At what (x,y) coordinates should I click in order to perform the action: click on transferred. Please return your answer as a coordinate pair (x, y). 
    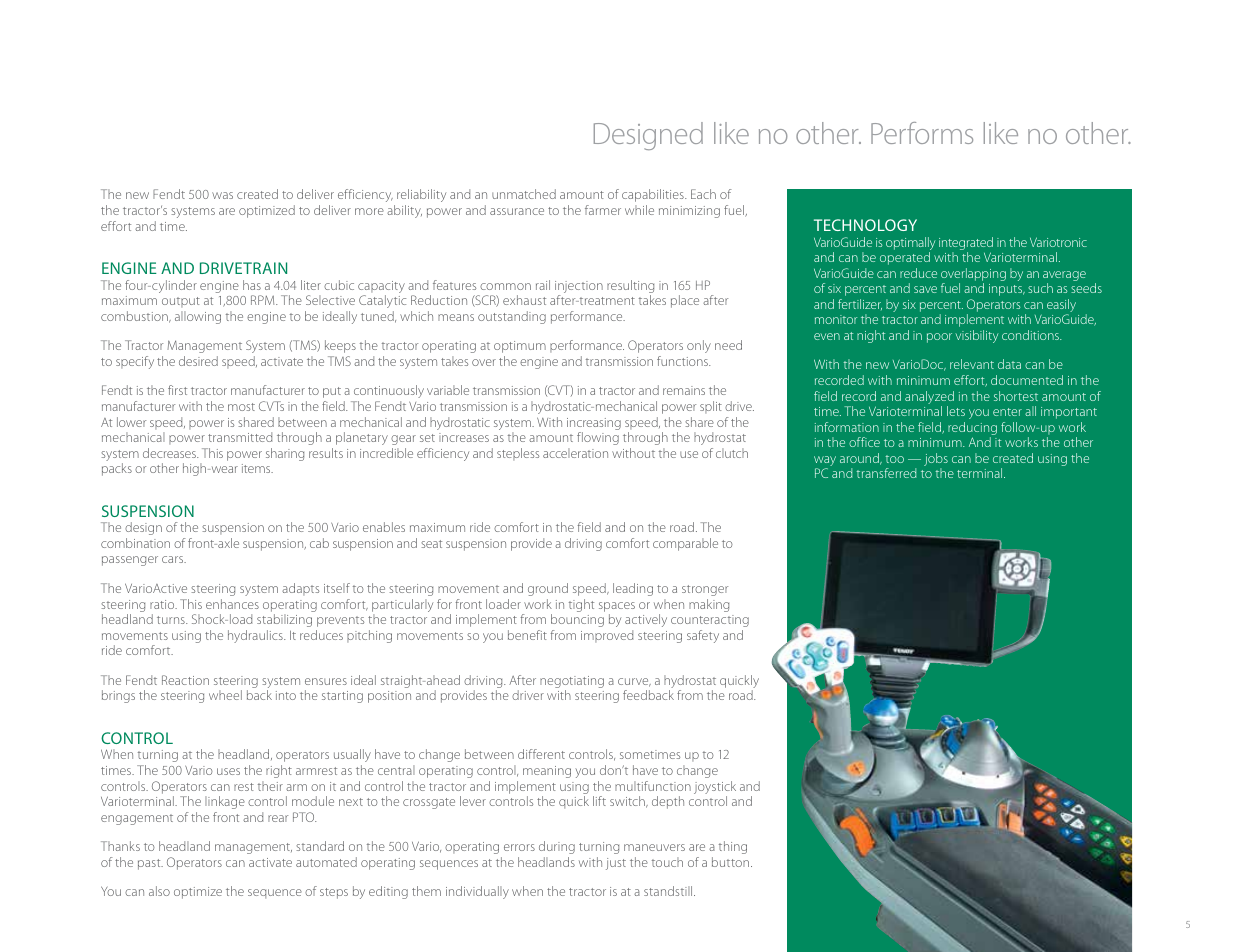
    Looking at the image, I should click on (887, 473).
